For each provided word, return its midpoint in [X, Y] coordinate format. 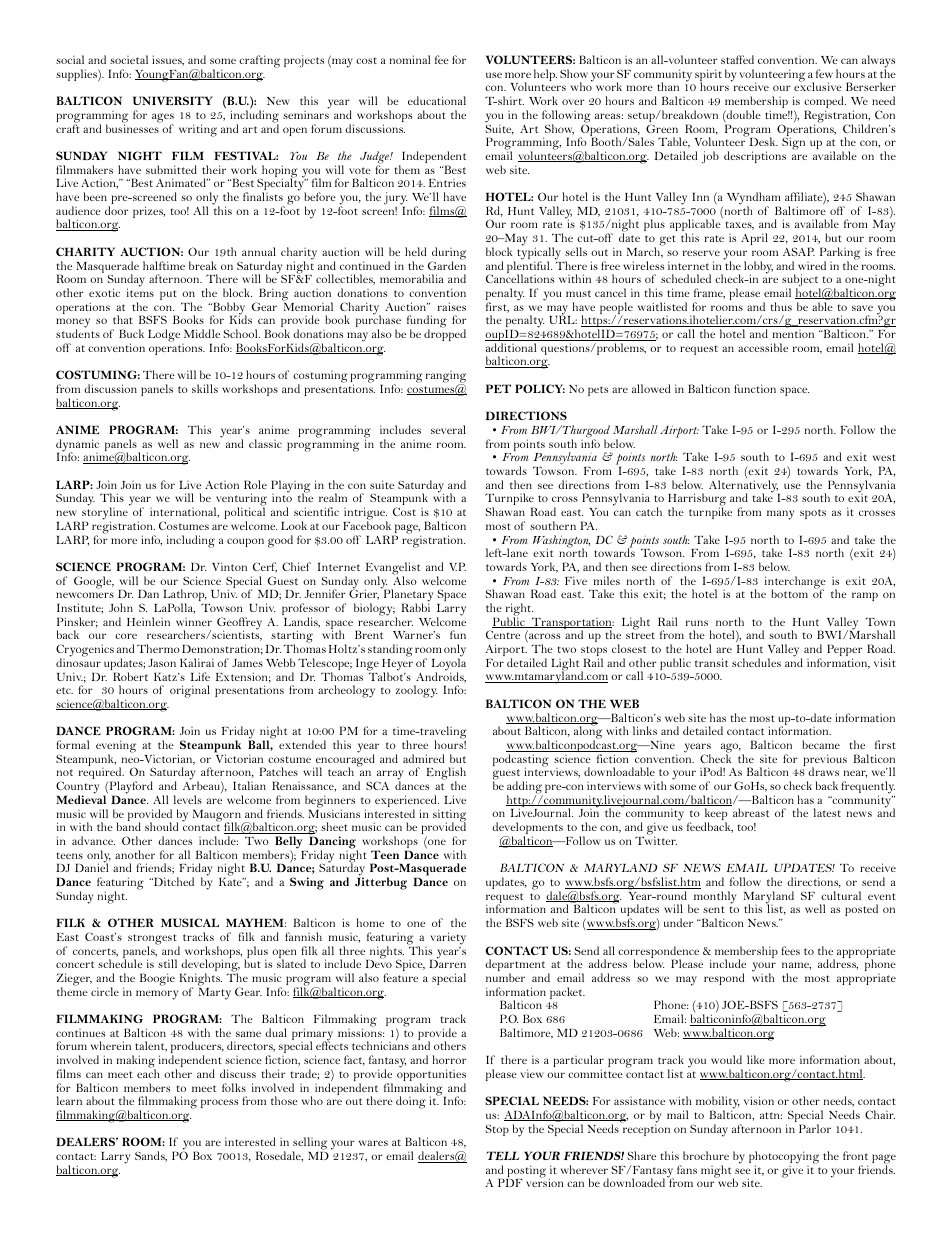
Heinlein [148, 621]
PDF [510, 1182]
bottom [789, 593]
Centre [503, 634]
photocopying [784, 1158]
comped [825, 103]
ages [163, 119]
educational [437, 100]
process [219, 1103]
